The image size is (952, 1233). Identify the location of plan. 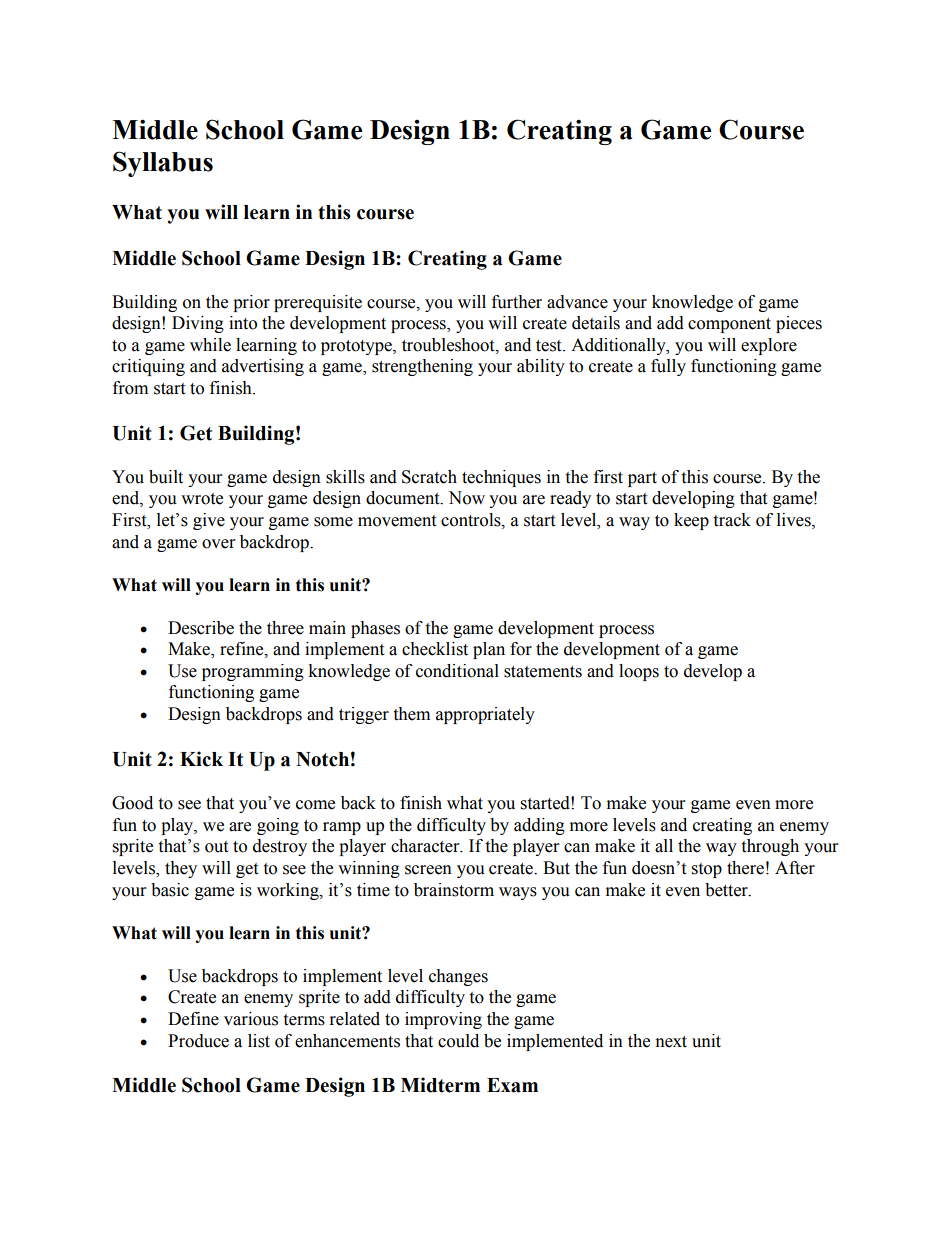
(489, 650).
